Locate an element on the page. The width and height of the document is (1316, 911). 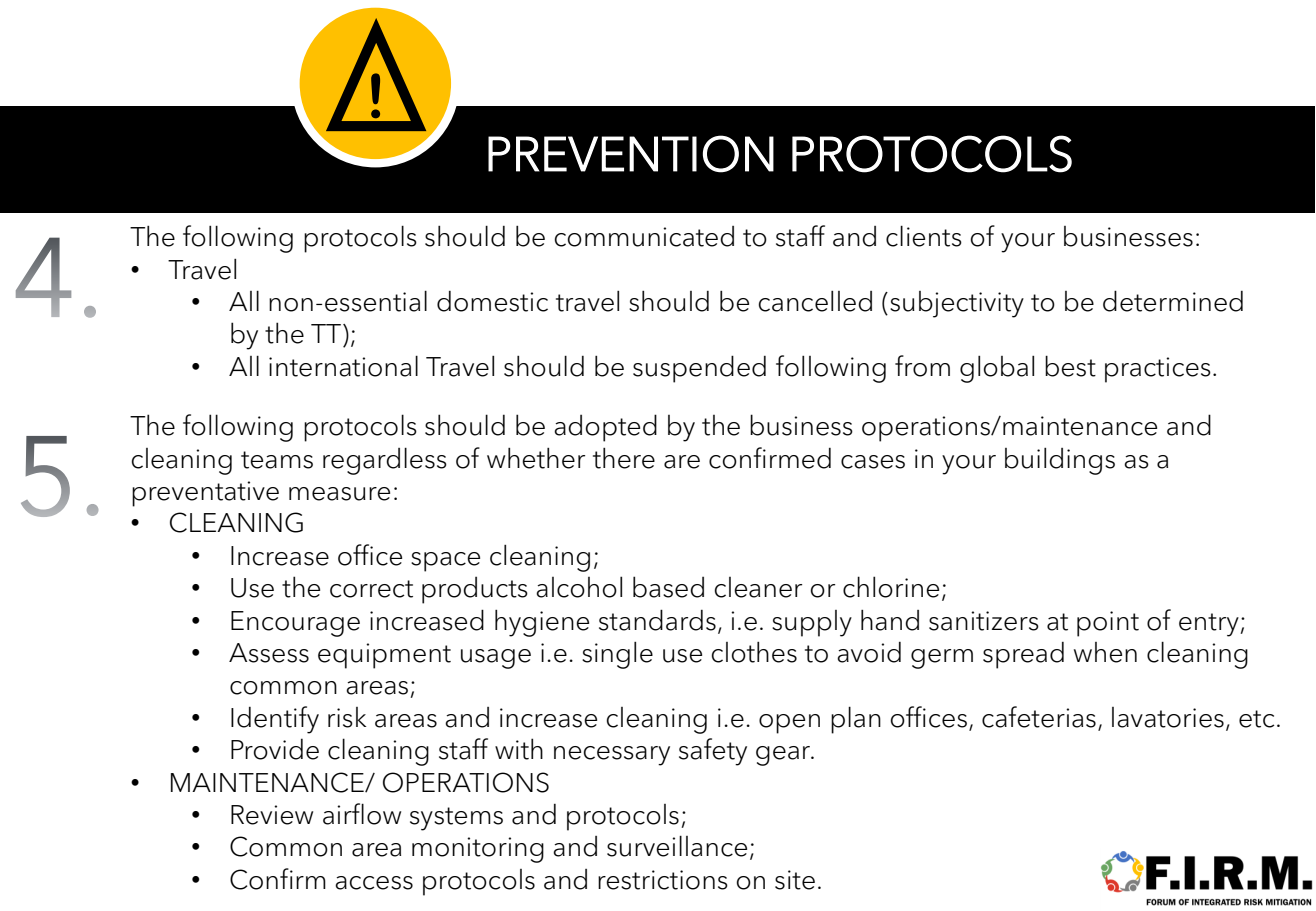
suspended is located at coordinates (699, 369).
